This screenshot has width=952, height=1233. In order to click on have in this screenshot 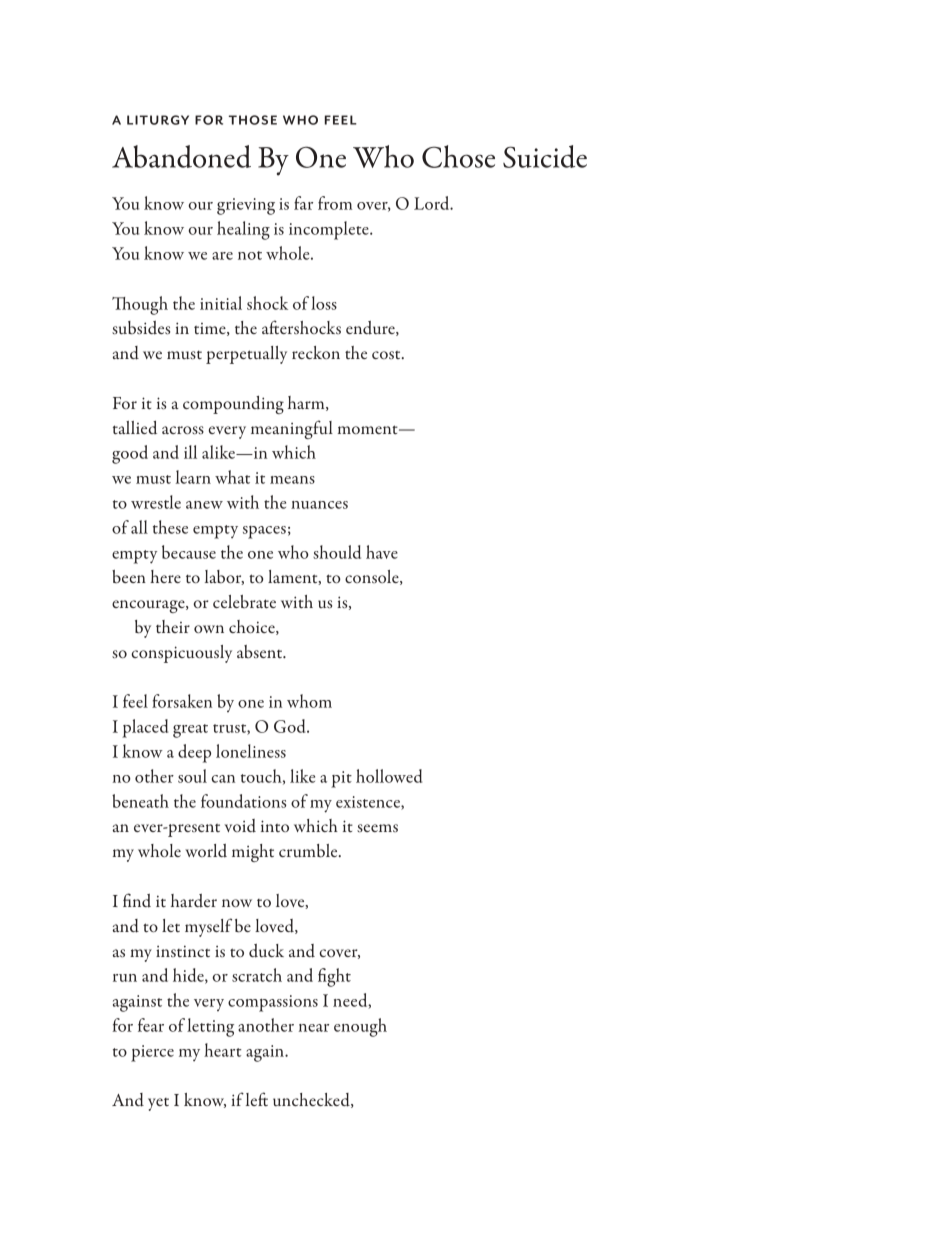, I will do `click(382, 552)`.
